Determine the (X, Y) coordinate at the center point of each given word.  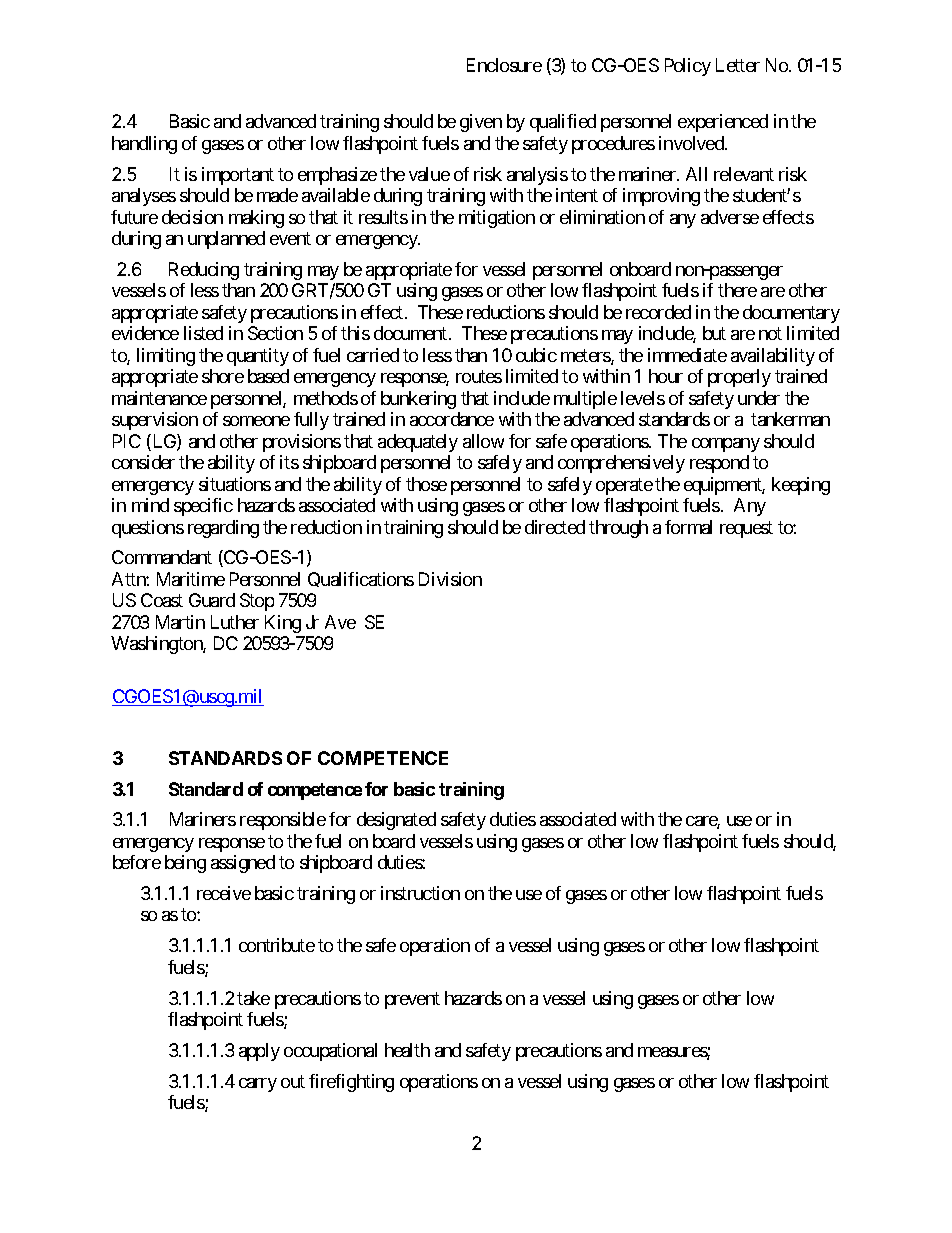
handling (144, 145)
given (481, 123)
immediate (687, 355)
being (185, 864)
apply (259, 1052)
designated (396, 821)
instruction (420, 893)
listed (203, 333)
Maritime (191, 579)
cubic (536, 355)
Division (450, 579)
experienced (723, 123)
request (746, 529)
